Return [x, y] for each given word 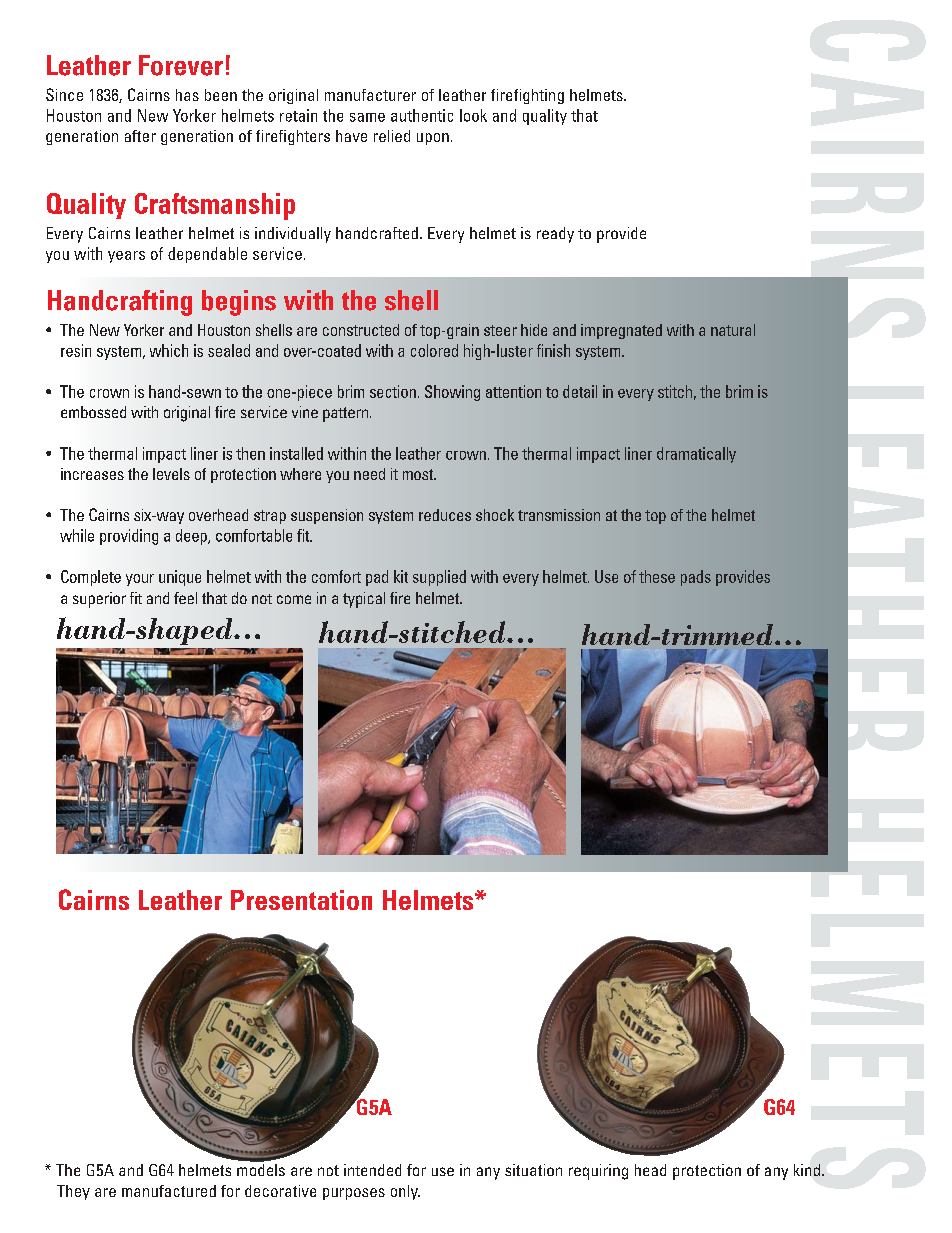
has [187, 95]
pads [696, 578]
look [473, 115]
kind [807, 1170]
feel [185, 598]
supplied [439, 578]
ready [555, 235]
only [405, 1192]
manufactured [169, 1191]
